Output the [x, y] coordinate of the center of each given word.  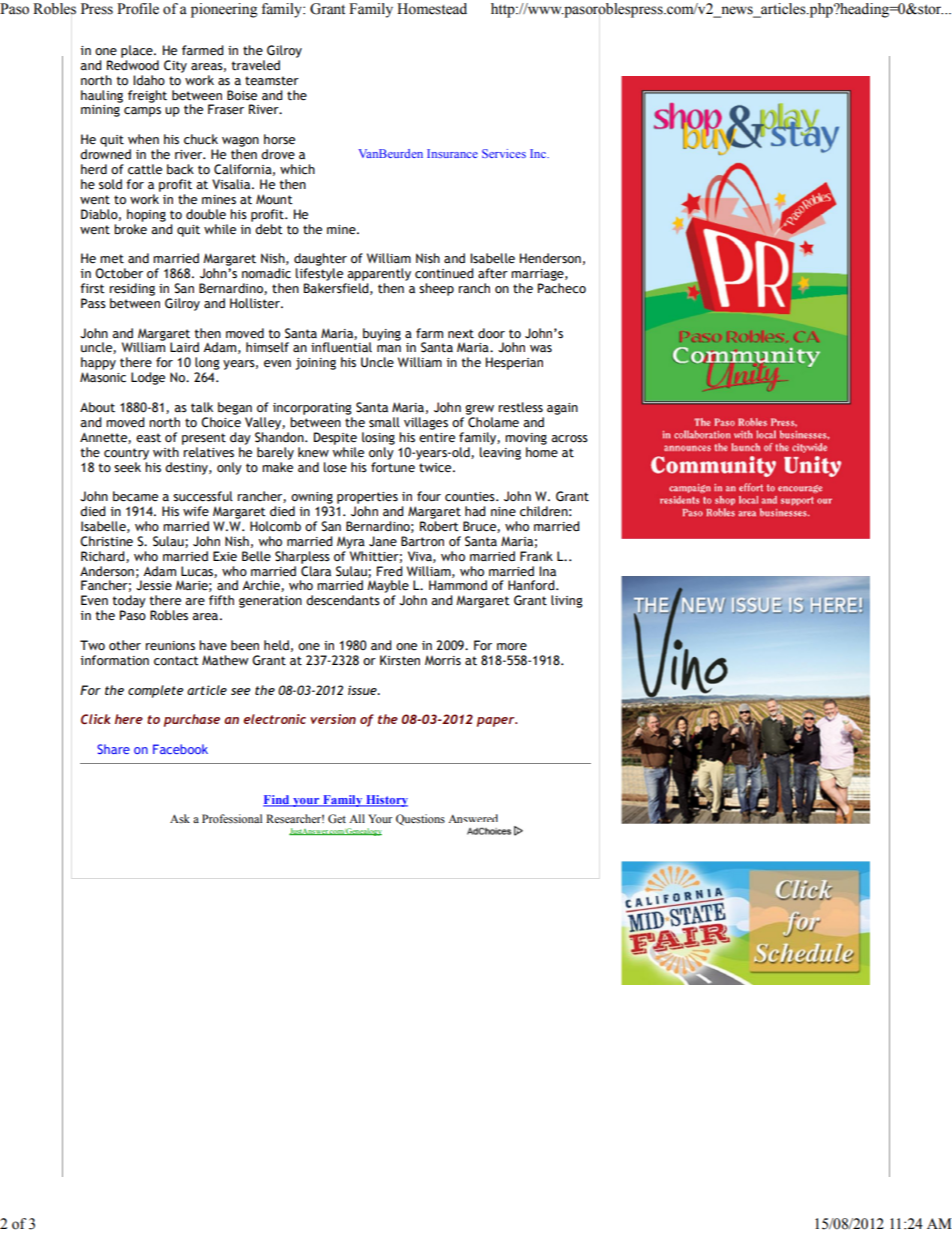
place [138, 51]
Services [504, 153]
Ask [180, 818]
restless [521, 407]
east [148, 438]
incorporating [312, 409]
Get [337, 818]
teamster [272, 81]
